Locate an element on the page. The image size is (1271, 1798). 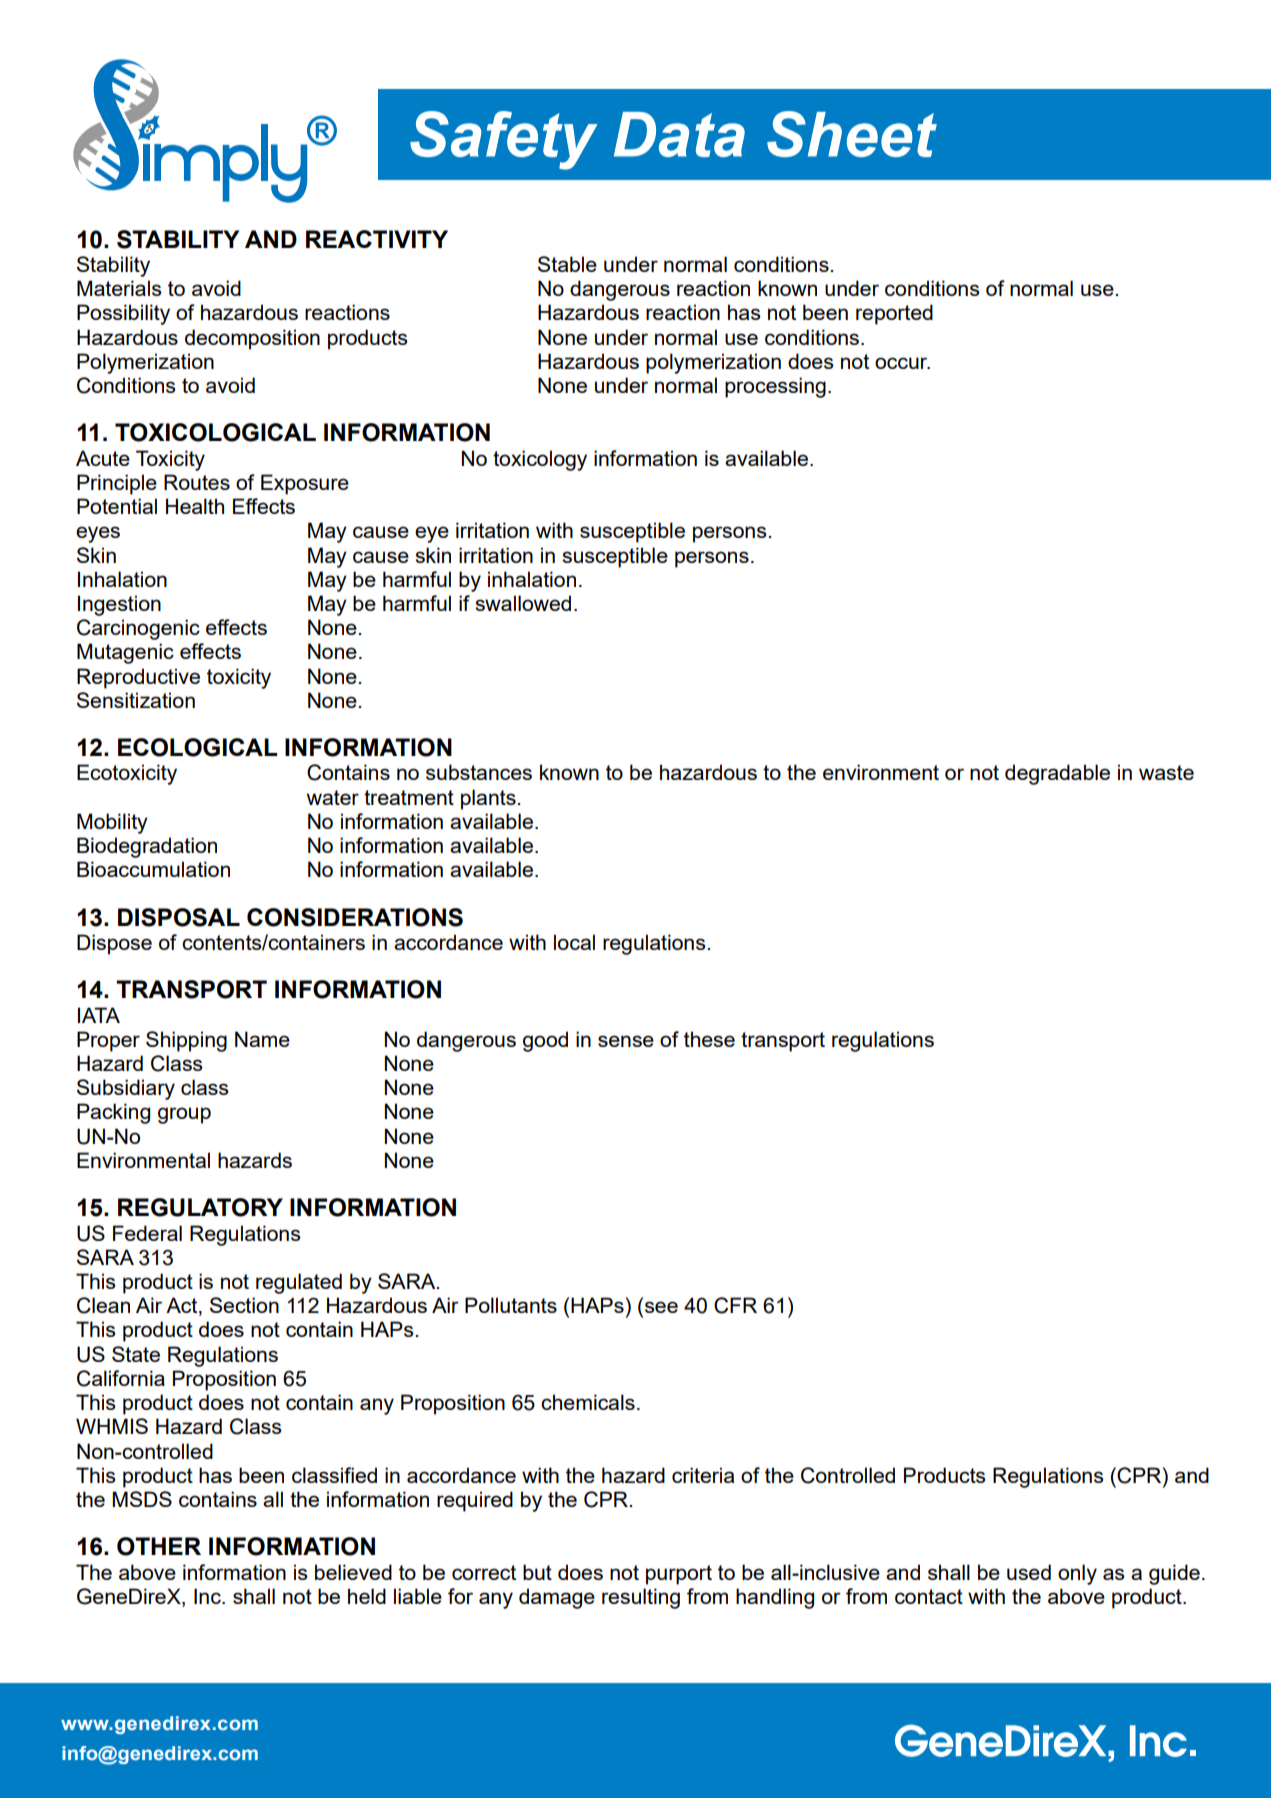
Health is located at coordinates (195, 506).
